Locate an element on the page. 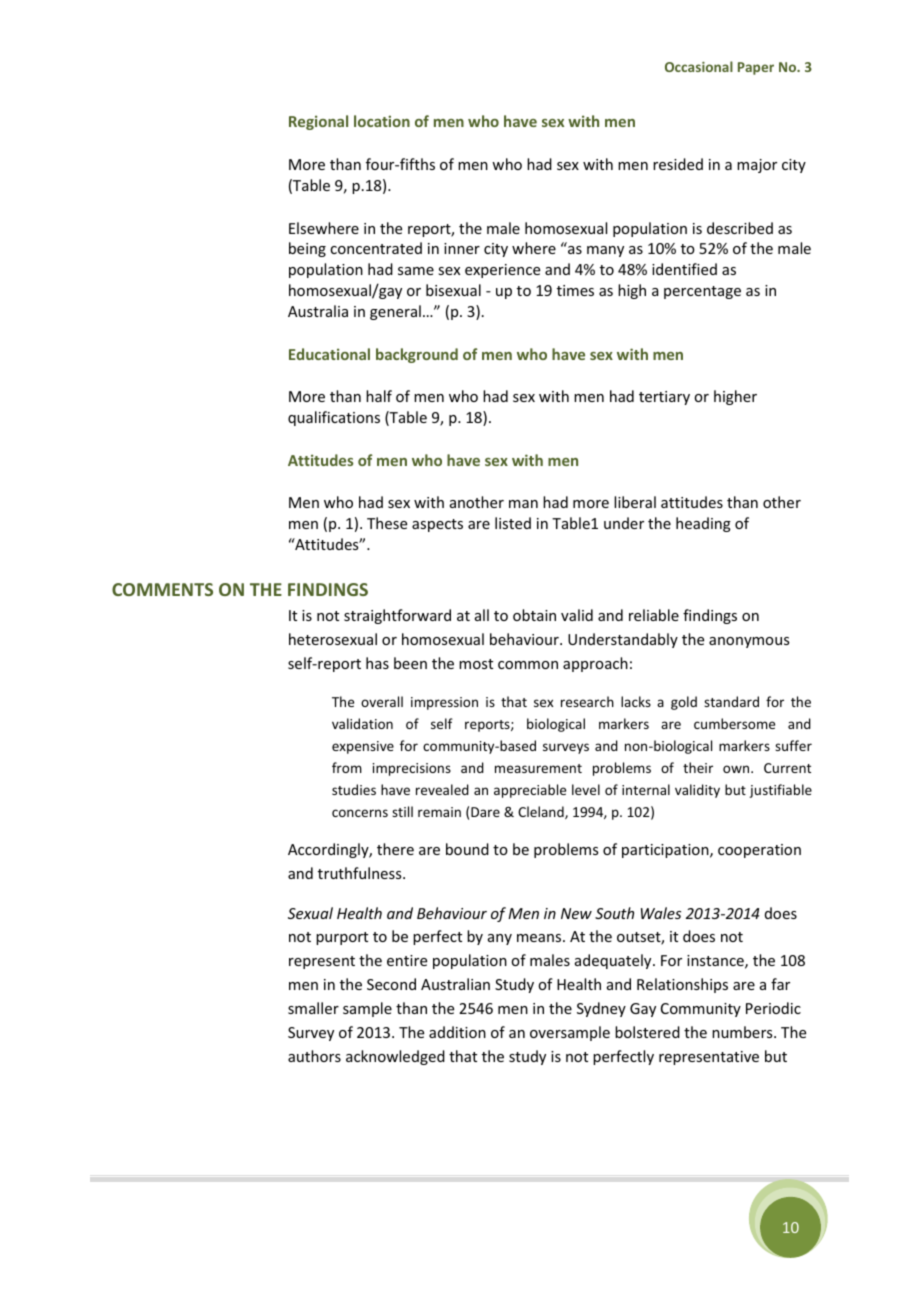 Image resolution: width=924 pixels, height=1308 pixels. from is located at coordinates (347, 767).
